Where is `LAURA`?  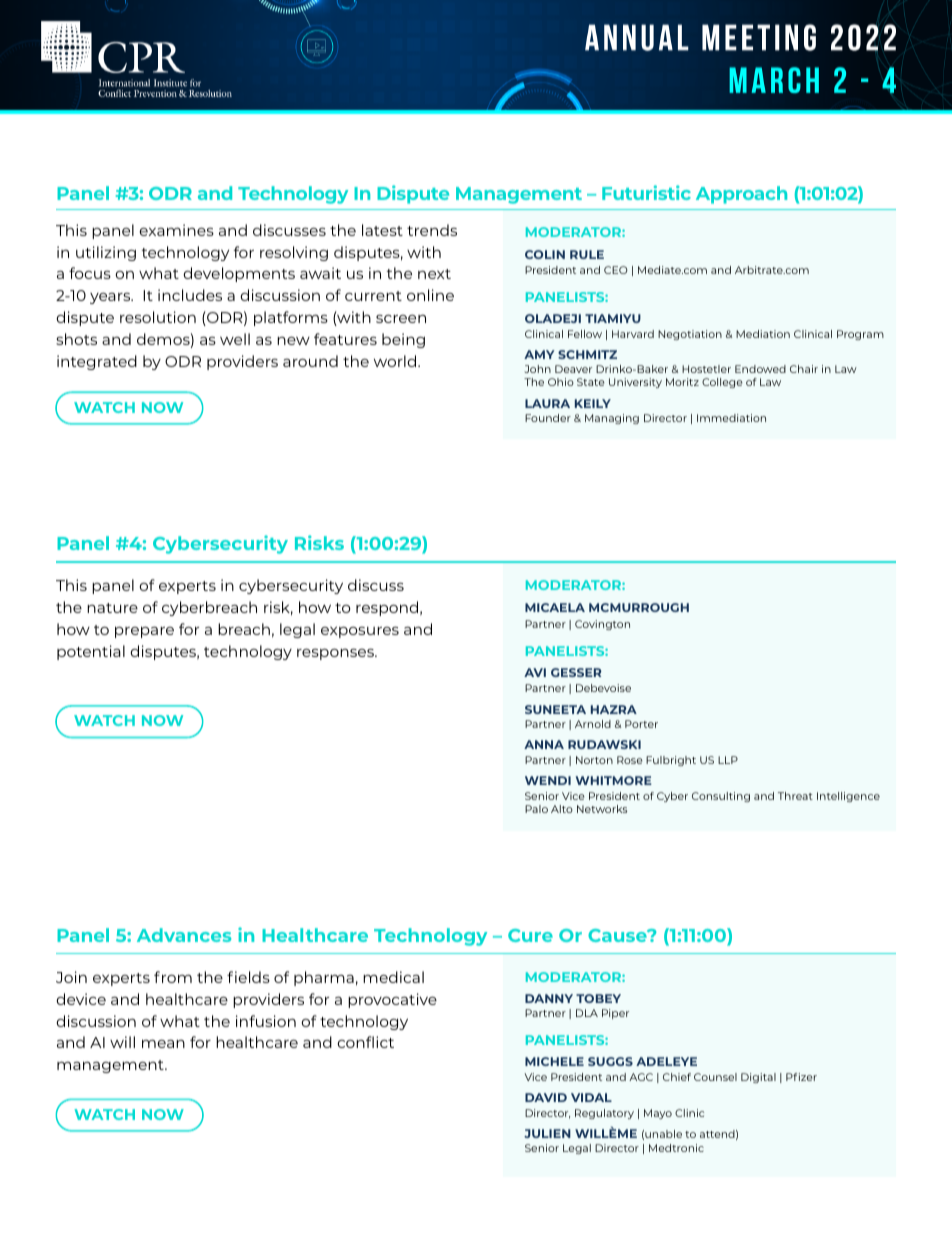 LAURA is located at coordinates (547, 403).
